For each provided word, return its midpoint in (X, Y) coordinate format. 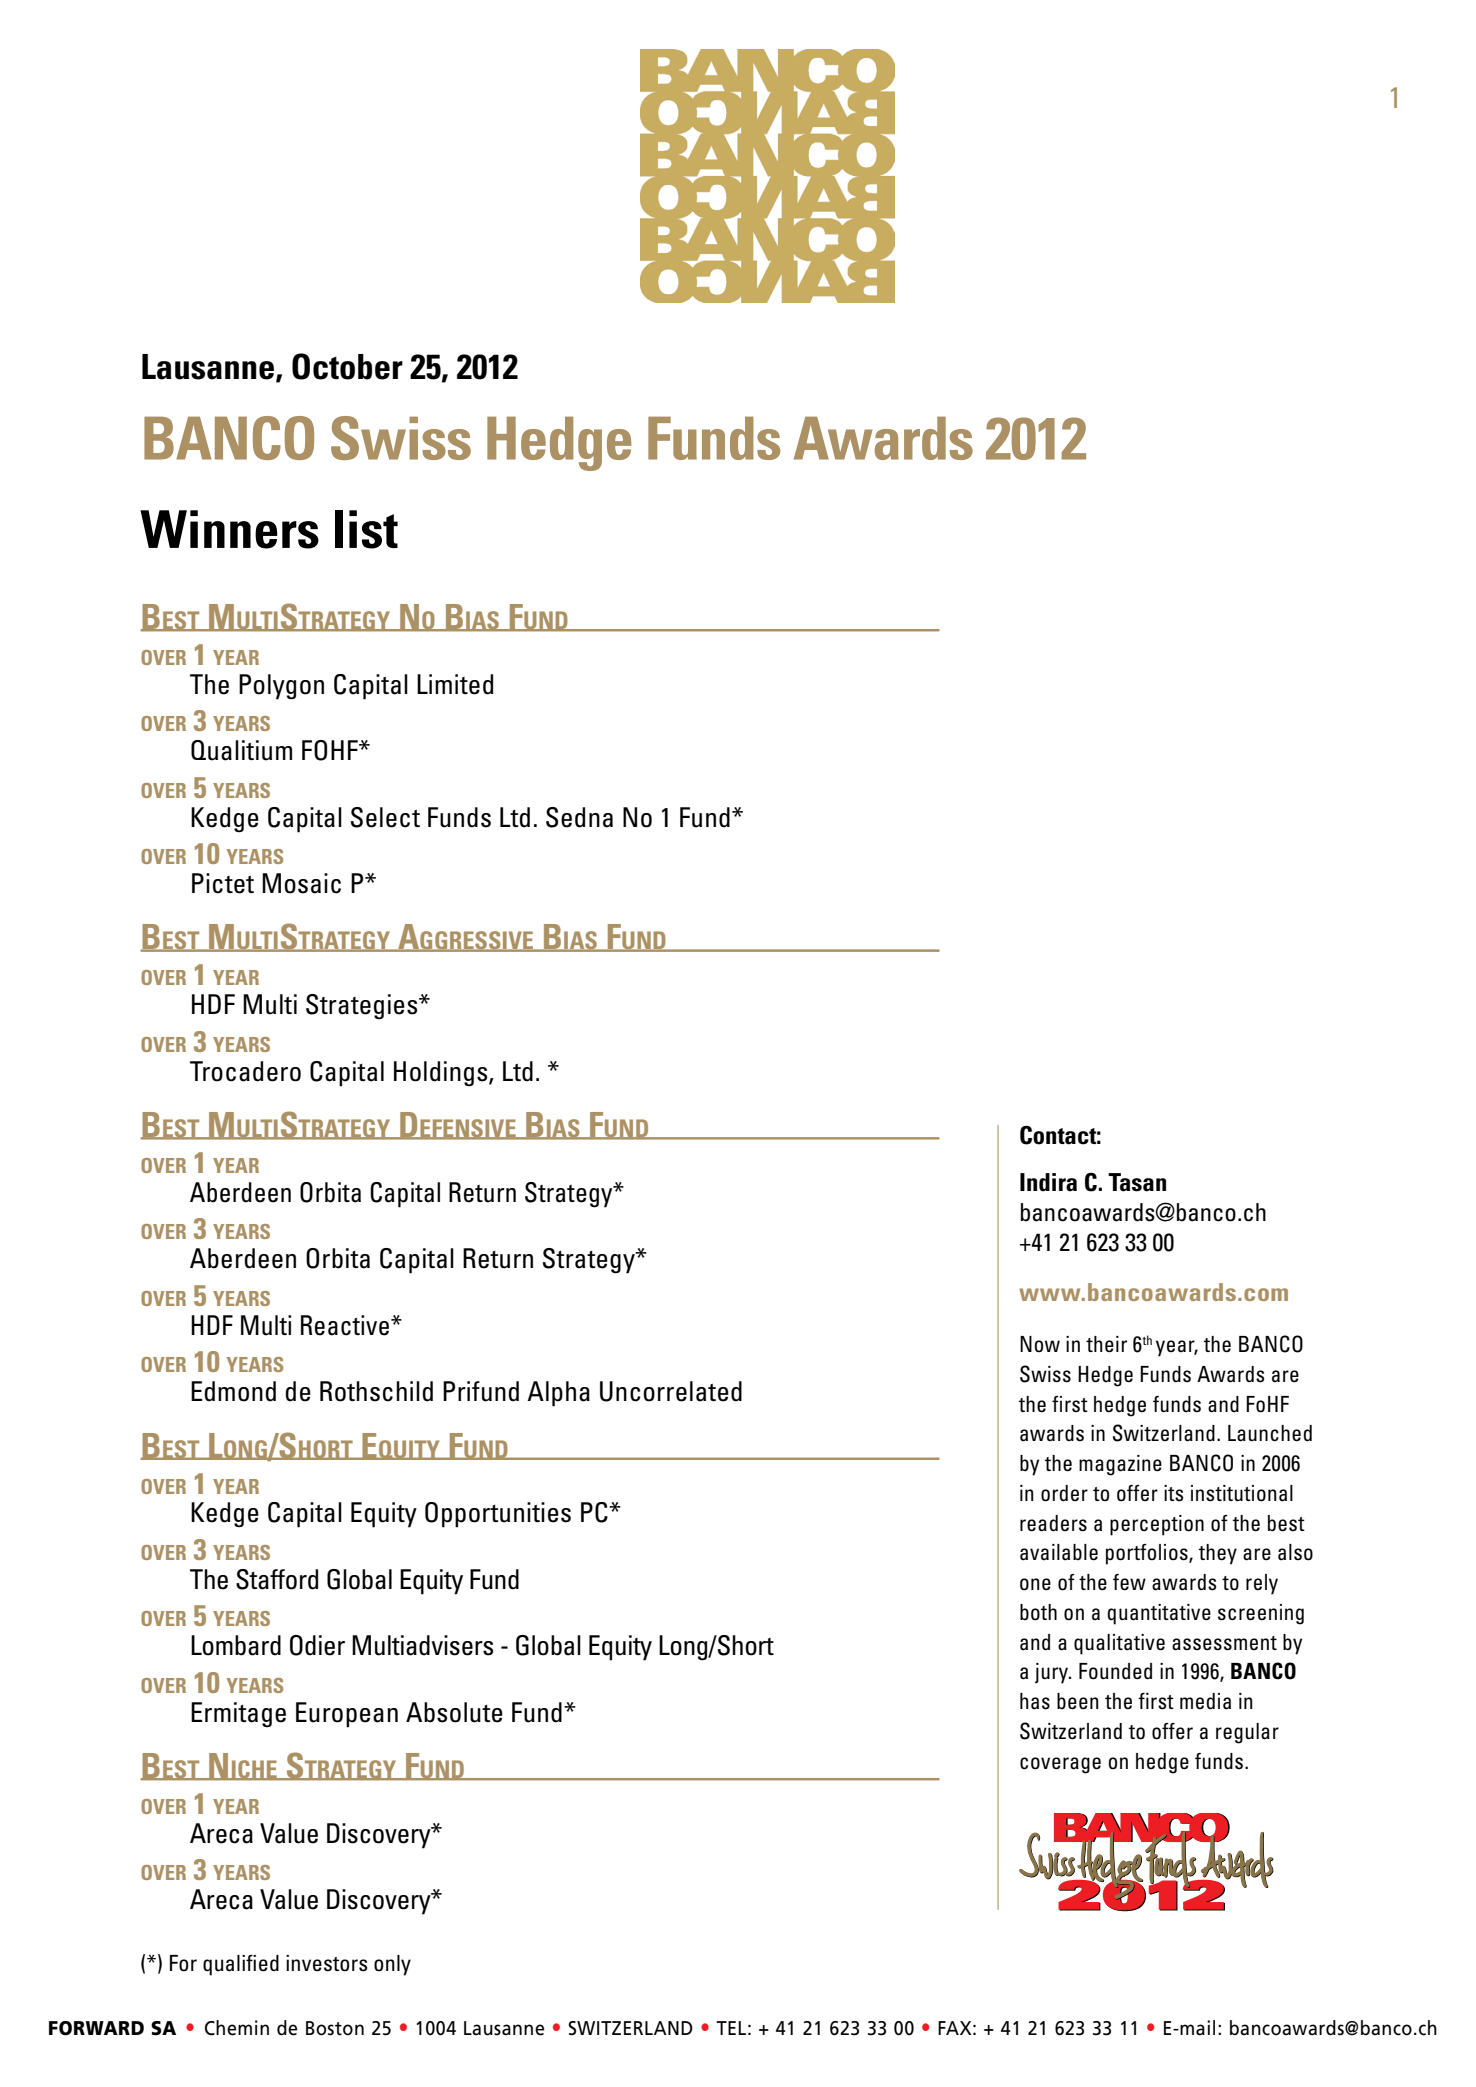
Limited (455, 684)
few (1129, 1582)
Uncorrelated (671, 1391)
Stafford (277, 1579)
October (347, 366)
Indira (1048, 1182)
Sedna (579, 817)
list (366, 529)
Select (385, 817)
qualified (241, 1965)
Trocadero (245, 1071)
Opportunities (498, 1515)
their (1106, 1344)
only (392, 1965)
